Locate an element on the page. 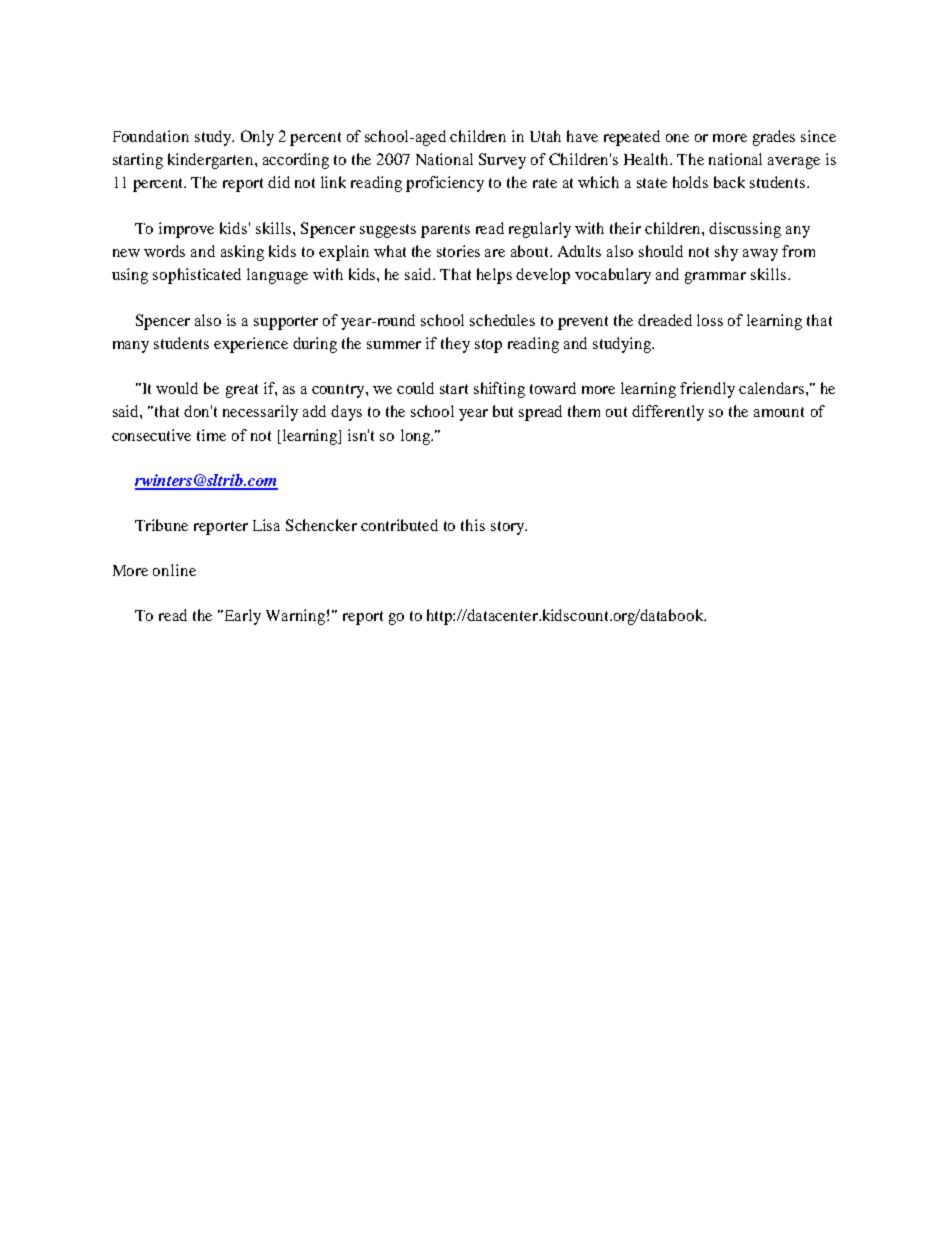 The image size is (952, 1233). friendly is located at coordinates (707, 390).
